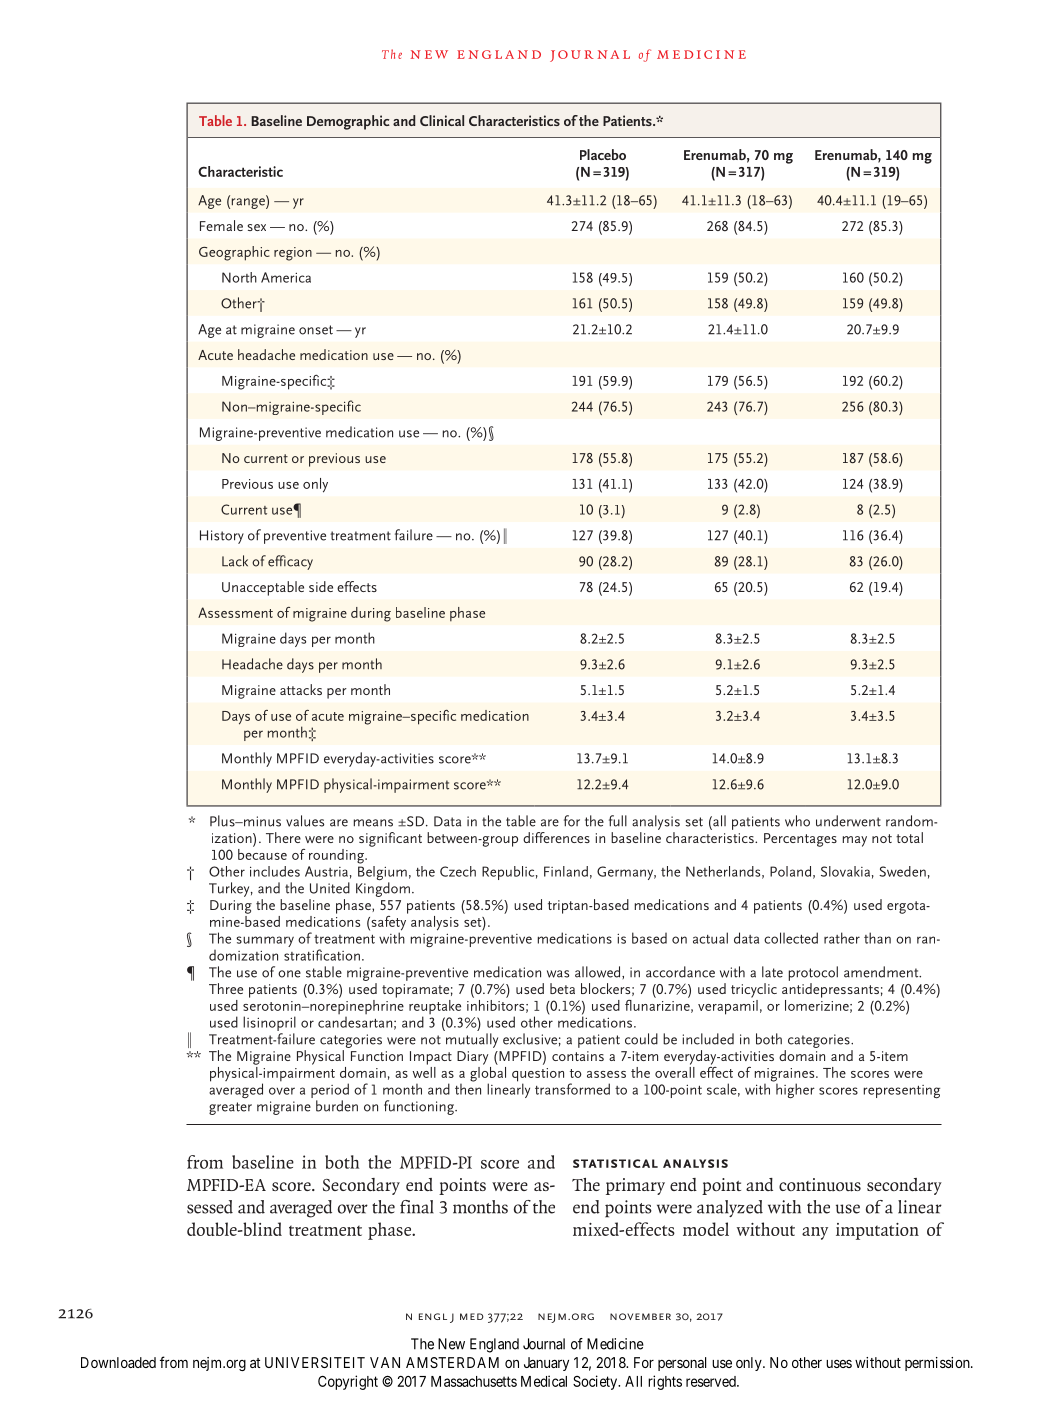 The height and width of the screenshot is (1409, 1057). Describe the element at coordinates (221, 225) in the screenshot. I see `Female` at that location.
